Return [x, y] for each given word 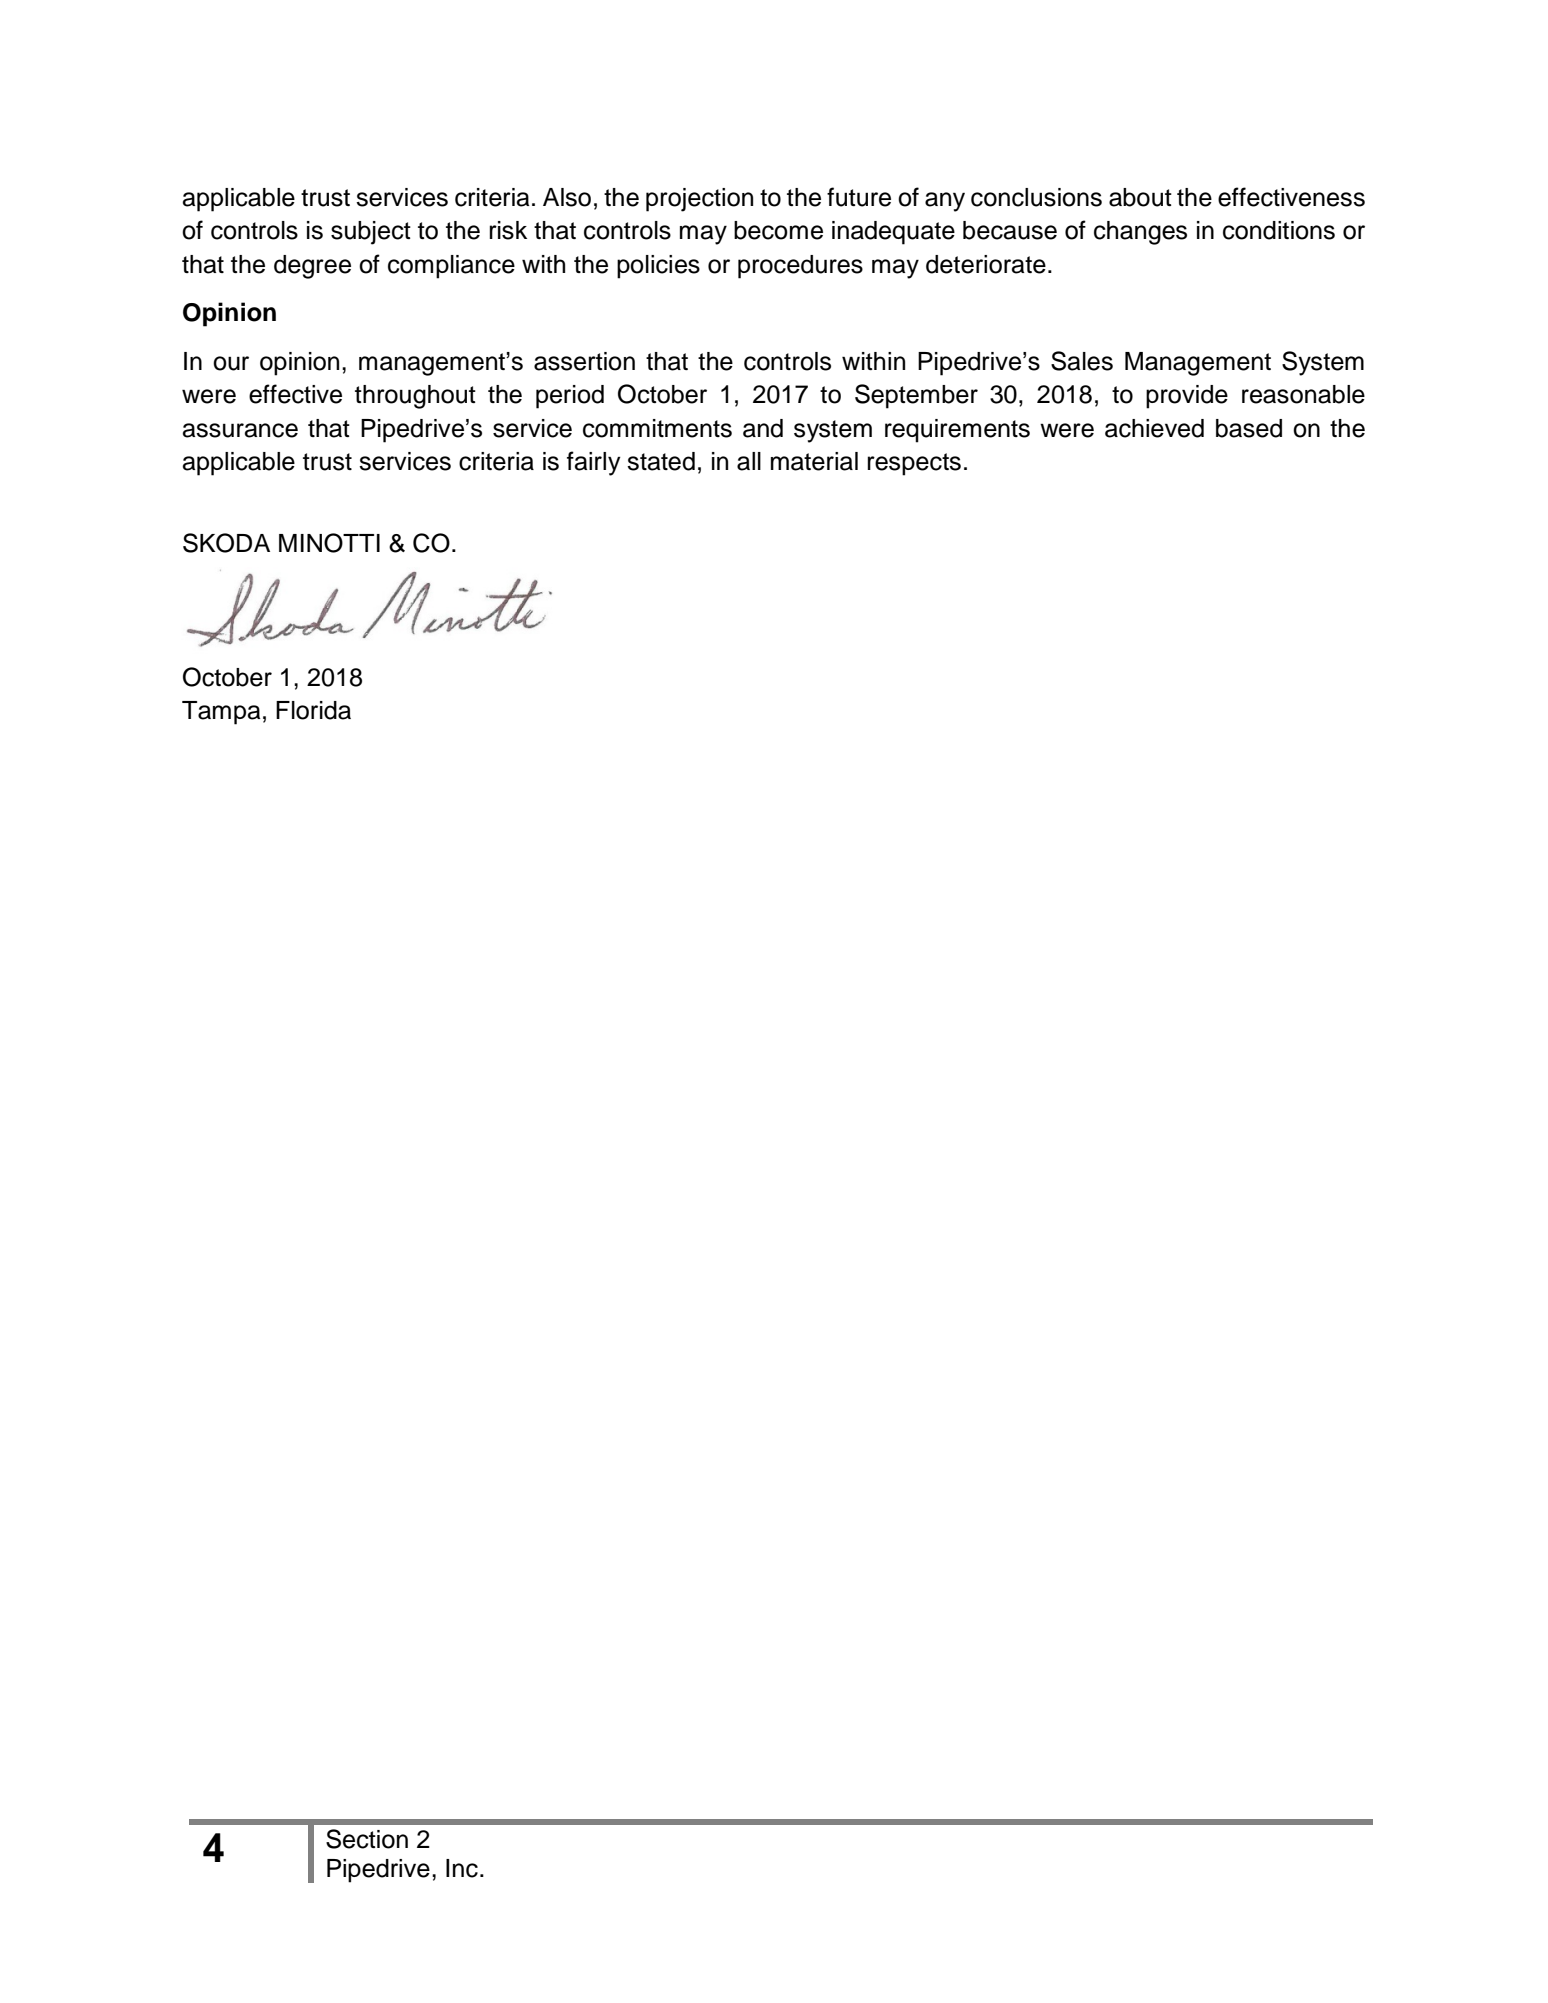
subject [371, 233]
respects [914, 464]
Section [367, 1839]
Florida [313, 710]
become [778, 230]
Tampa [221, 713]
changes [1140, 233]
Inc [462, 1868]
